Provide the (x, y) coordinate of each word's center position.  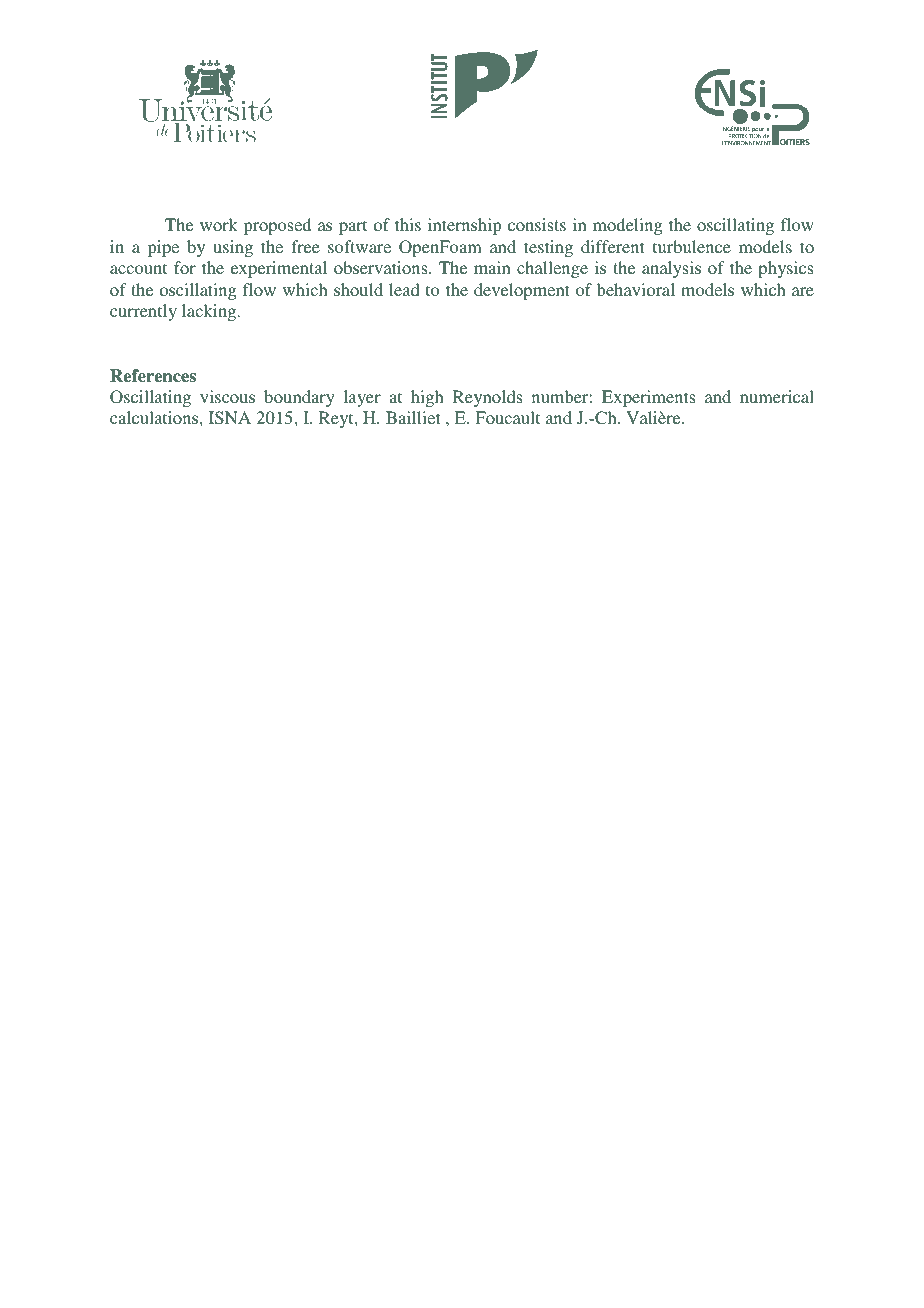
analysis (671, 269)
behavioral (636, 289)
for (185, 267)
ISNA (230, 418)
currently (143, 312)
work (219, 224)
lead (404, 289)
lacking (210, 312)
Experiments (648, 398)
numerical (777, 396)
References (153, 376)
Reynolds (487, 398)
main (492, 267)
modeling (627, 226)
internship (465, 226)
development (522, 291)
